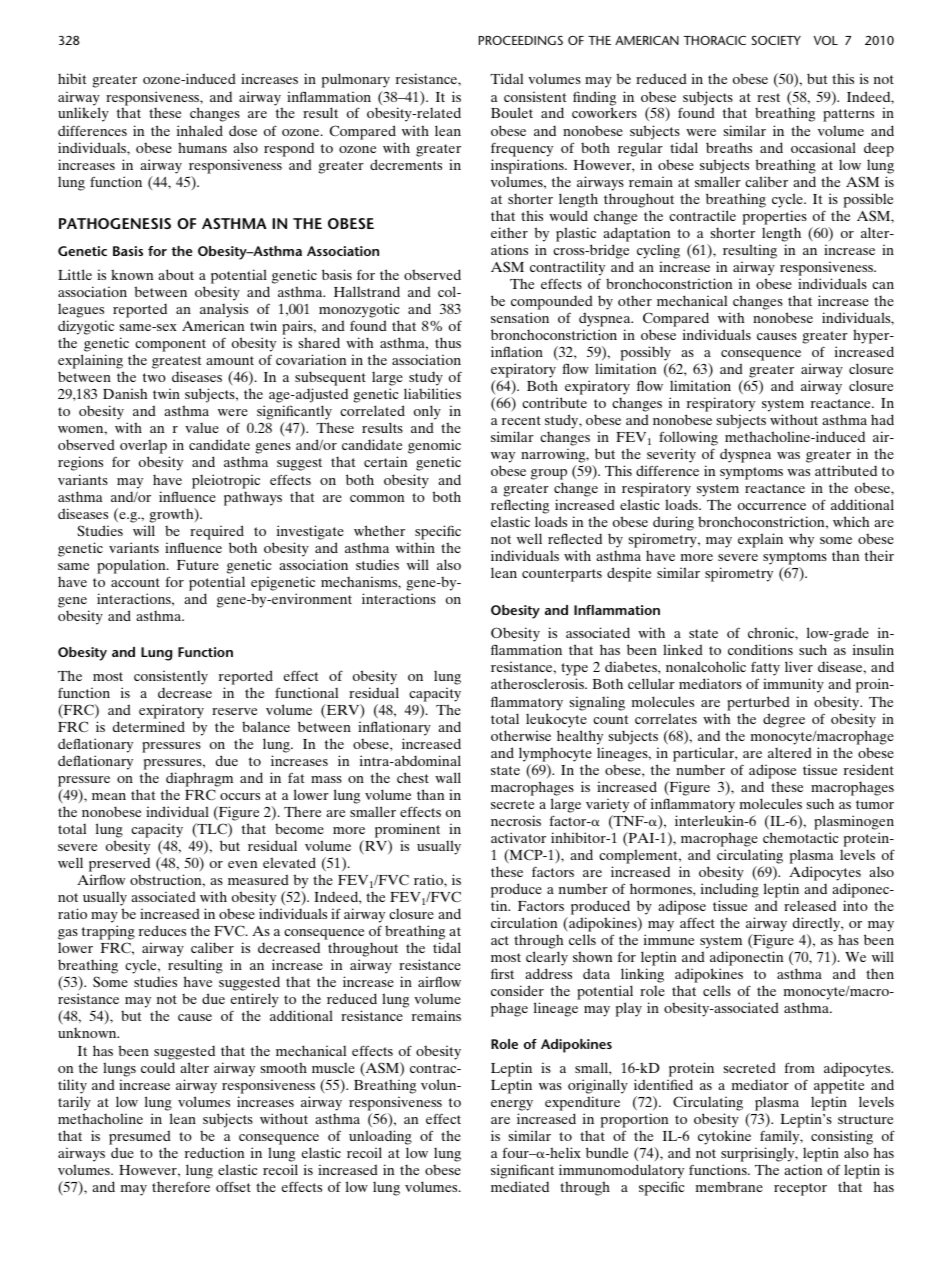  Describe the element at coordinates (800, 1189) in the page. I see `receptor` at that location.
